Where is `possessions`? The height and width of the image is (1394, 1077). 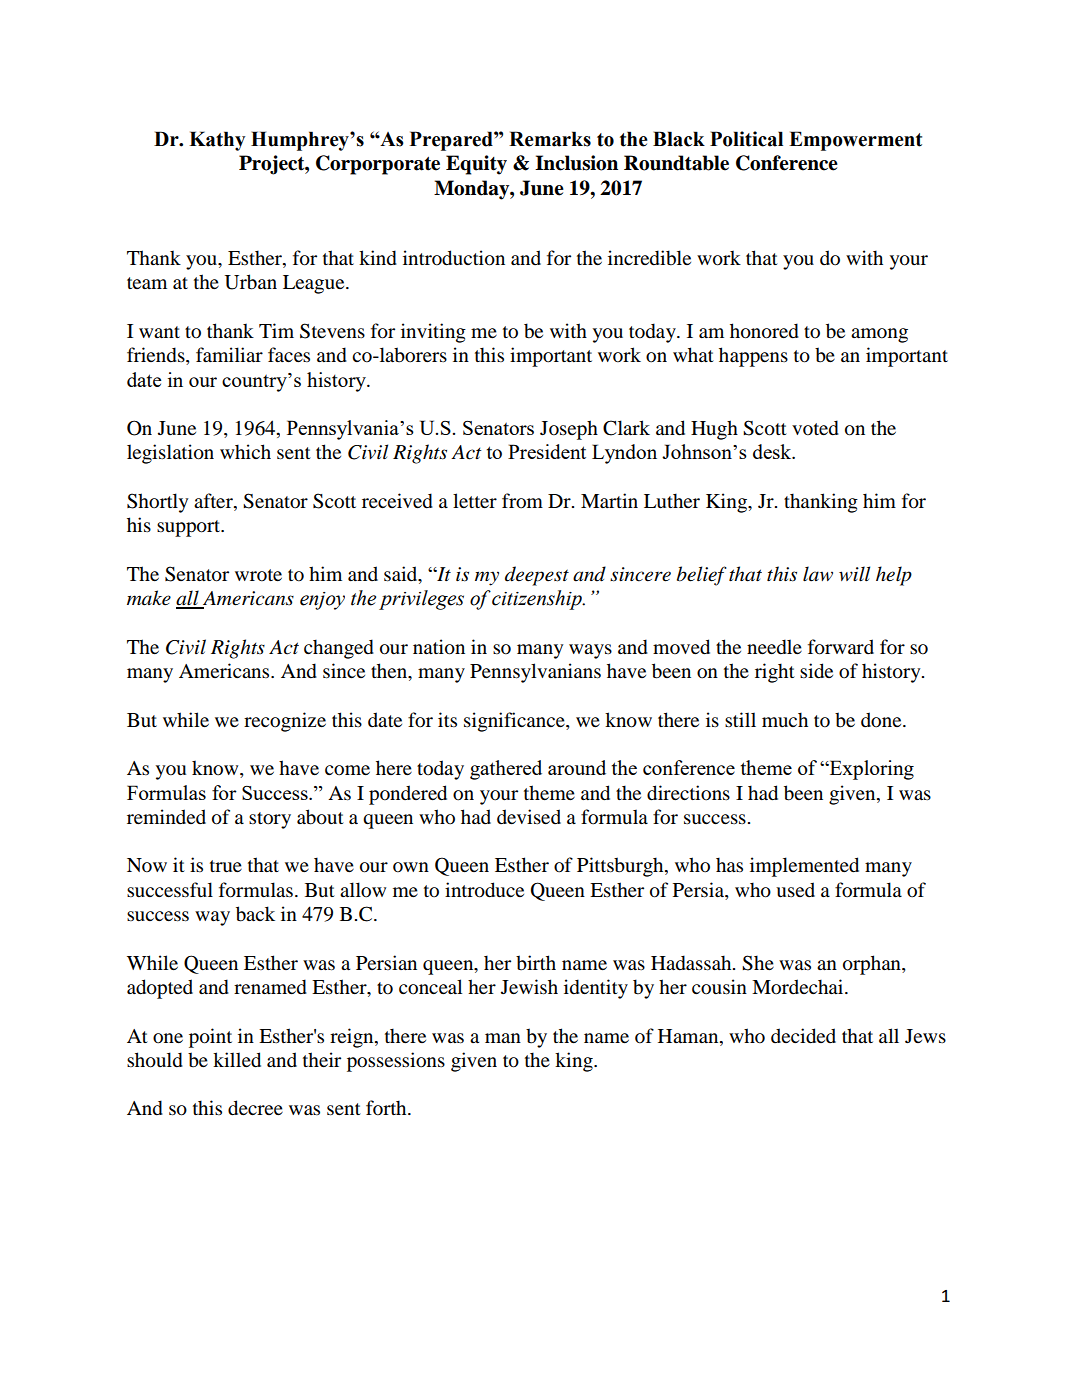 possessions is located at coordinates (396, 1062).
